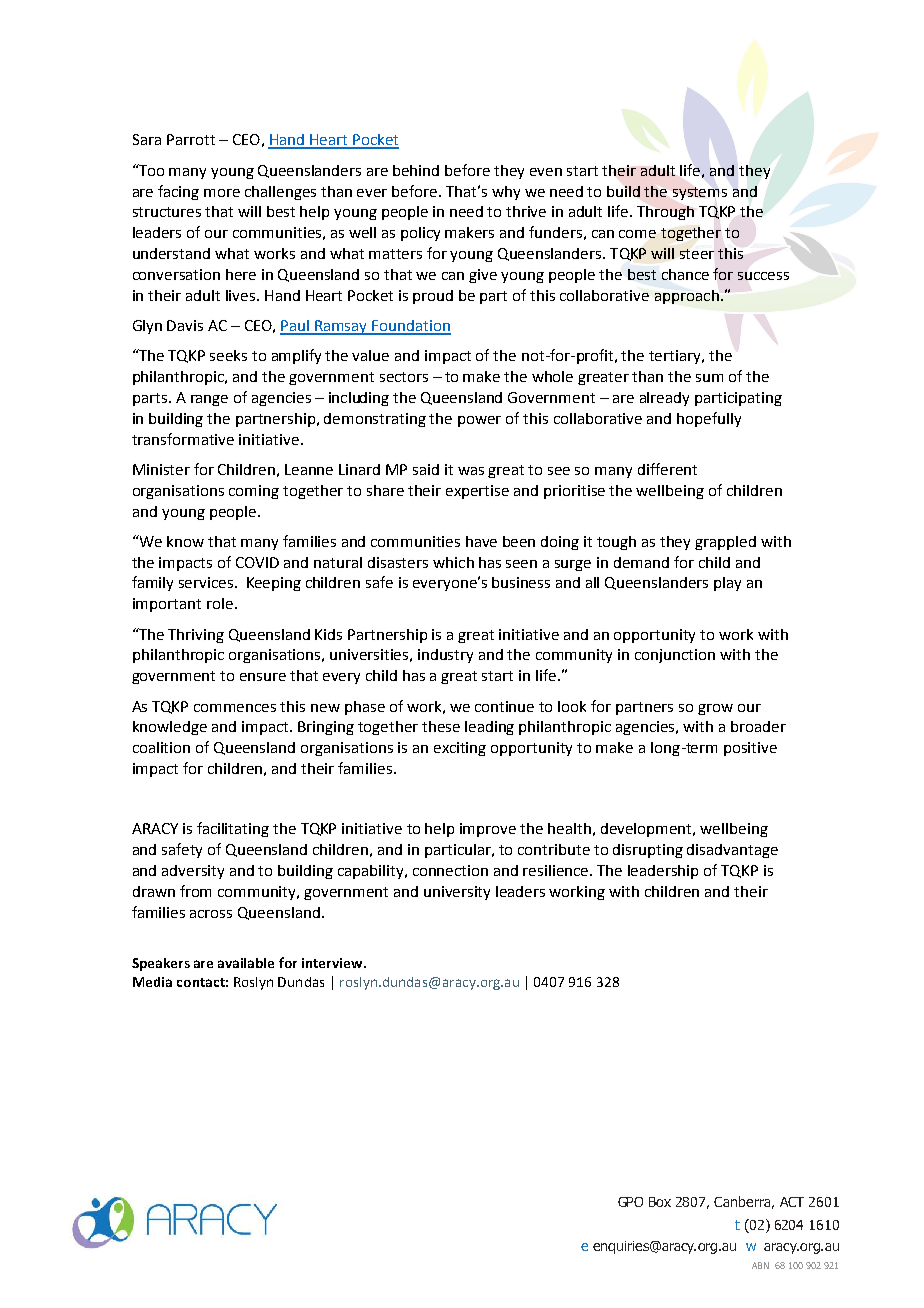  I want to click on disrupting, so click(648, 851).
